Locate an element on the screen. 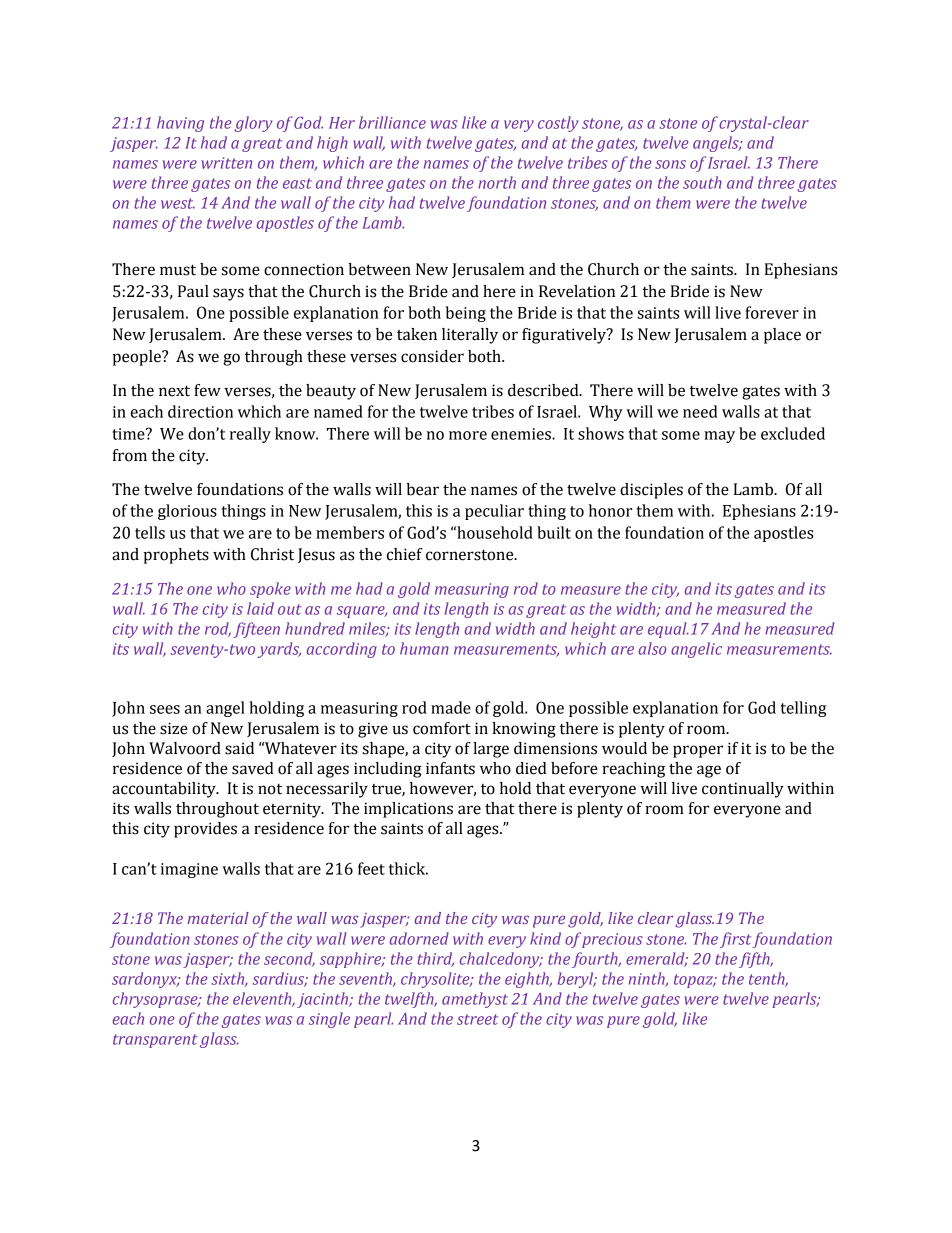 The height and width of the screenshot is (1233, 952). more is located at coordinates (468, 435).
